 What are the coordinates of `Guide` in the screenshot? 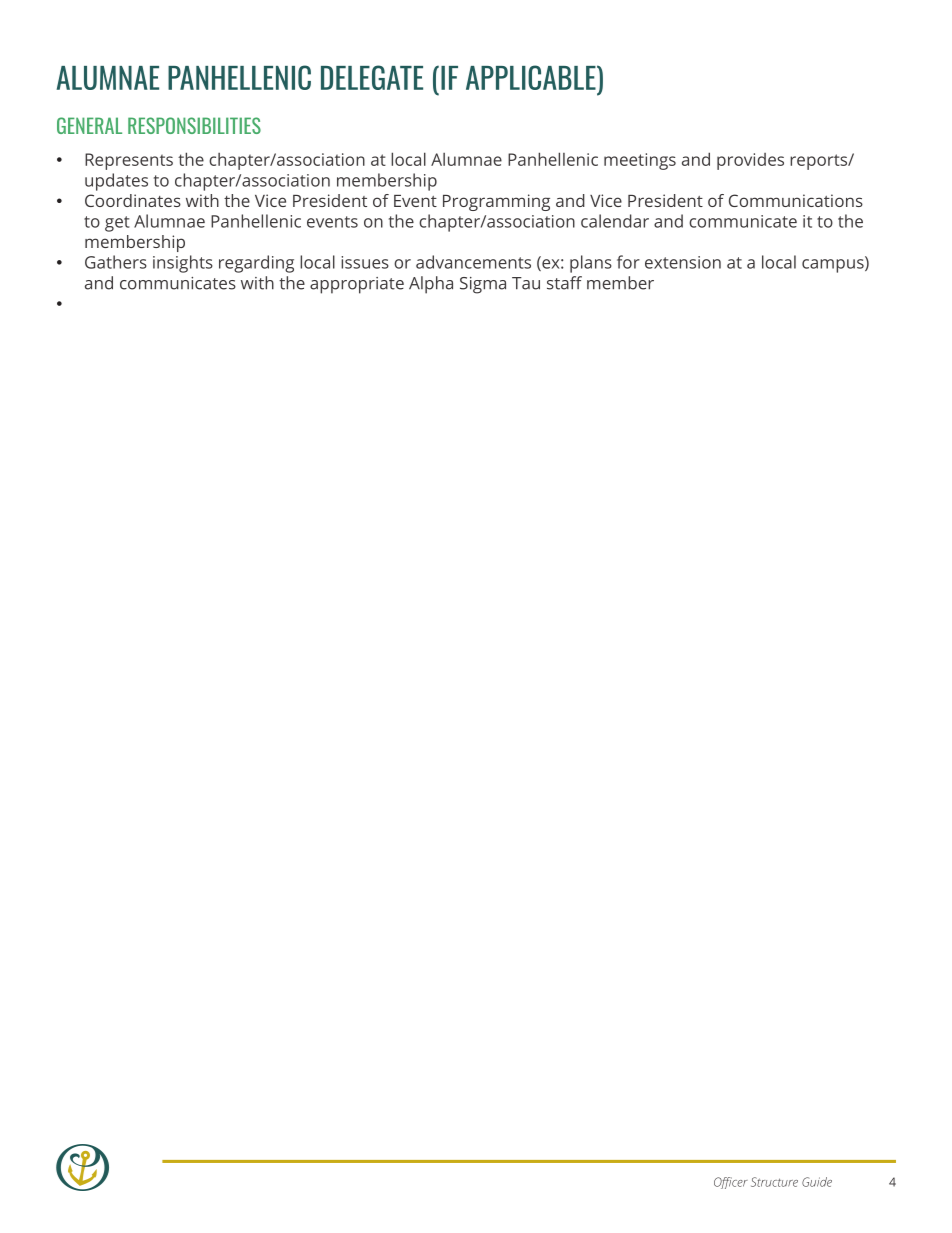 It's located at (817, 1182).
